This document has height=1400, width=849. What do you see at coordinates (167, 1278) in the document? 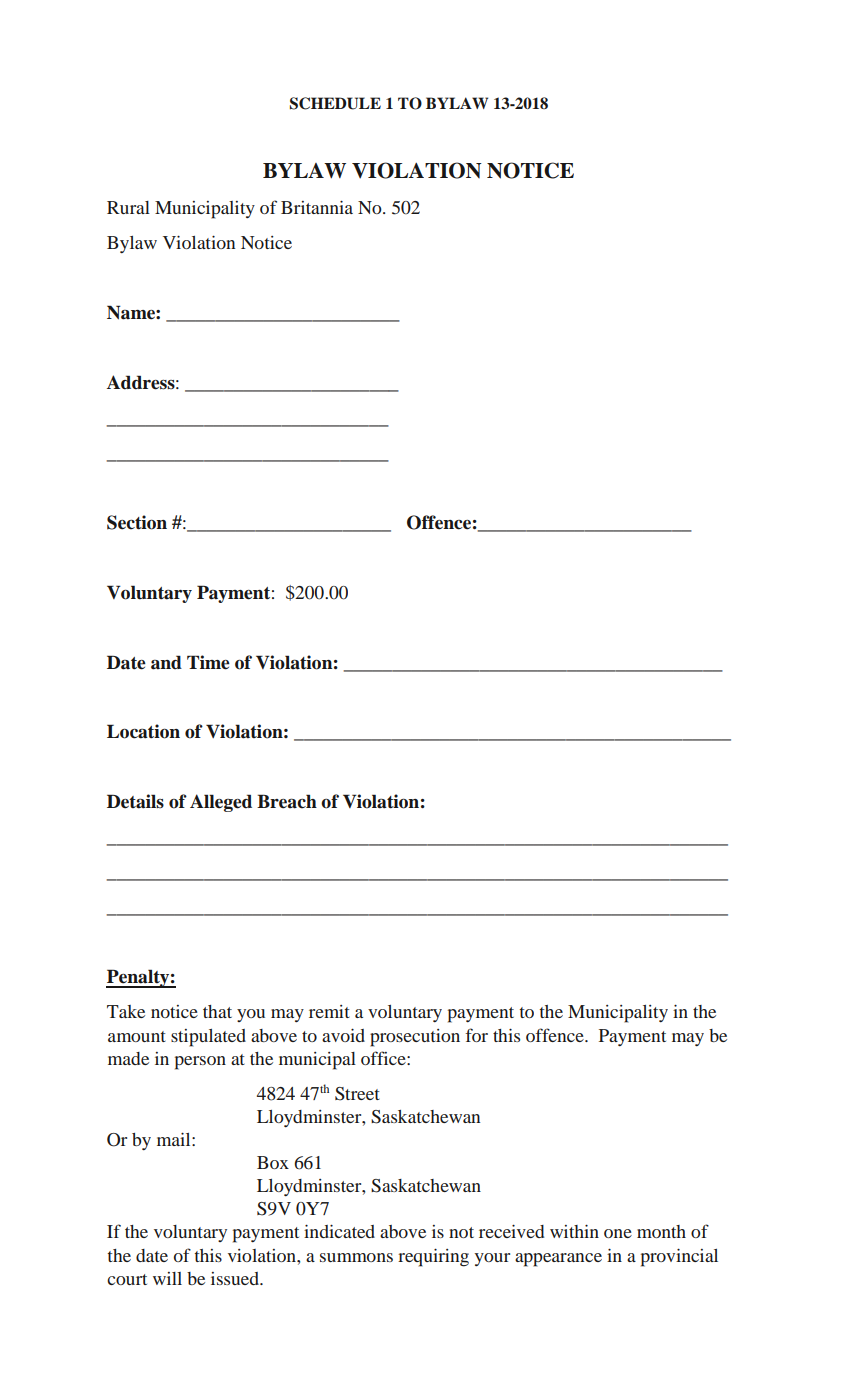
I see `will` at bounding box center [167, 1278].
